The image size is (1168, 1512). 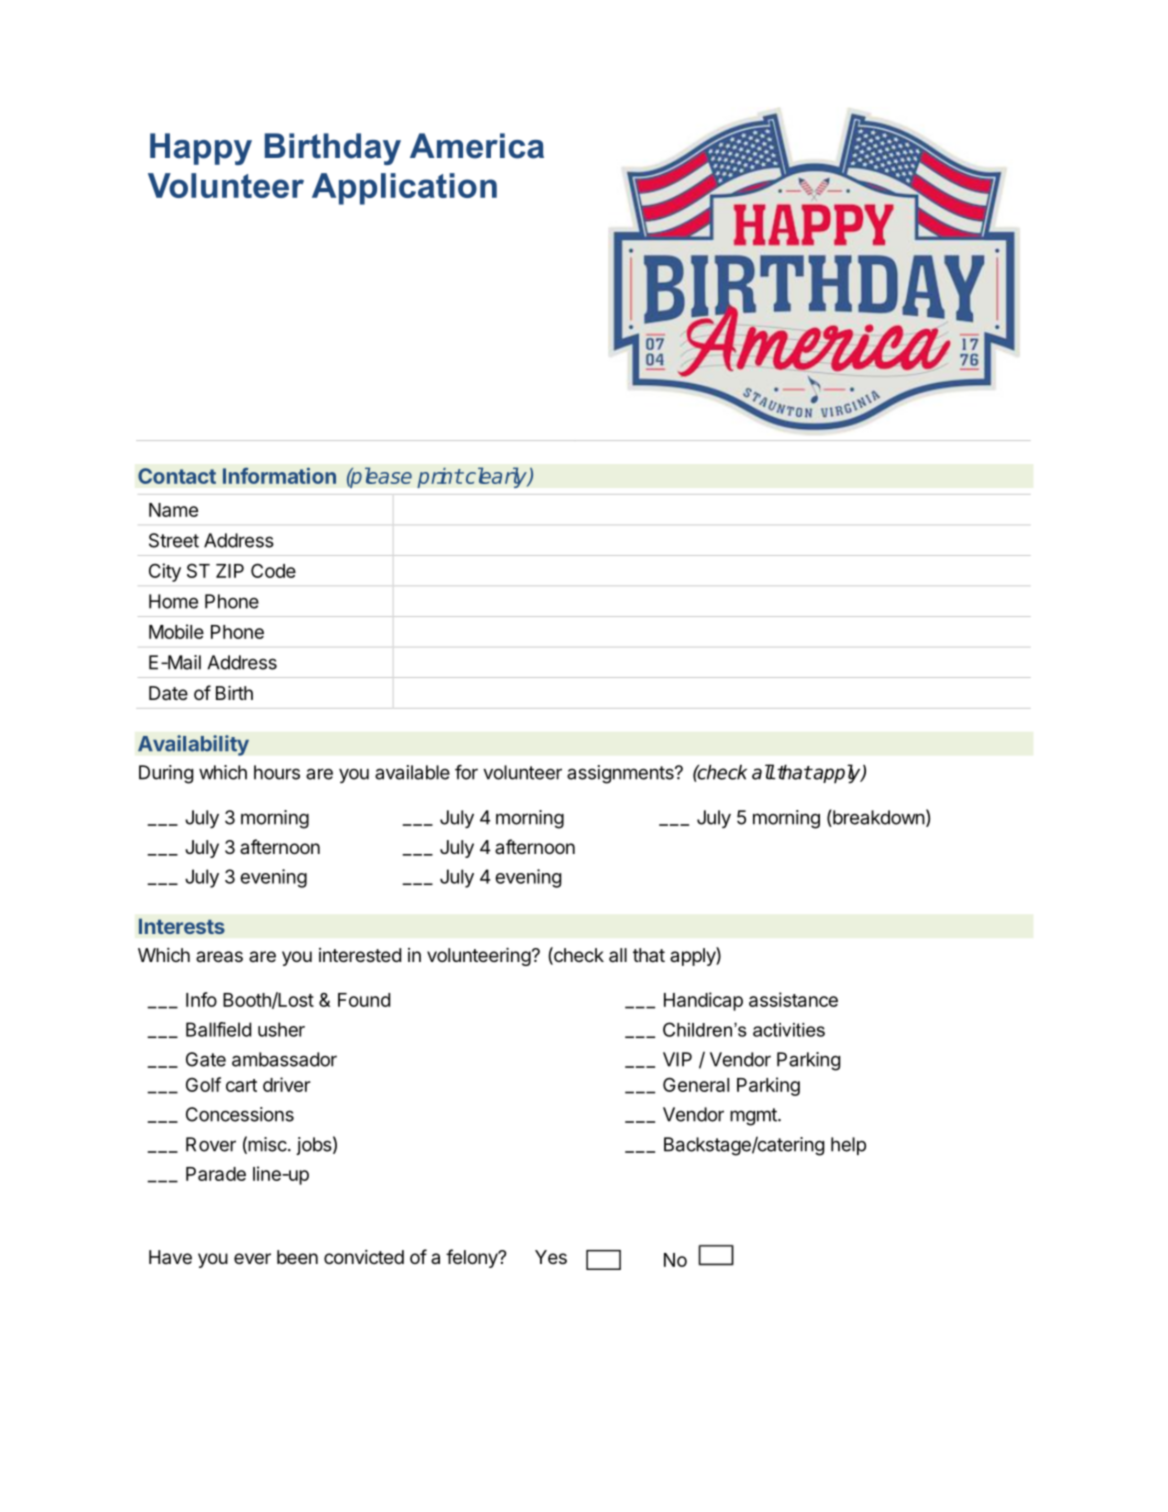 What do you see at coordinates (219, 957) in the screenshot?
I see `areas` at bounding box center [219, 957].
